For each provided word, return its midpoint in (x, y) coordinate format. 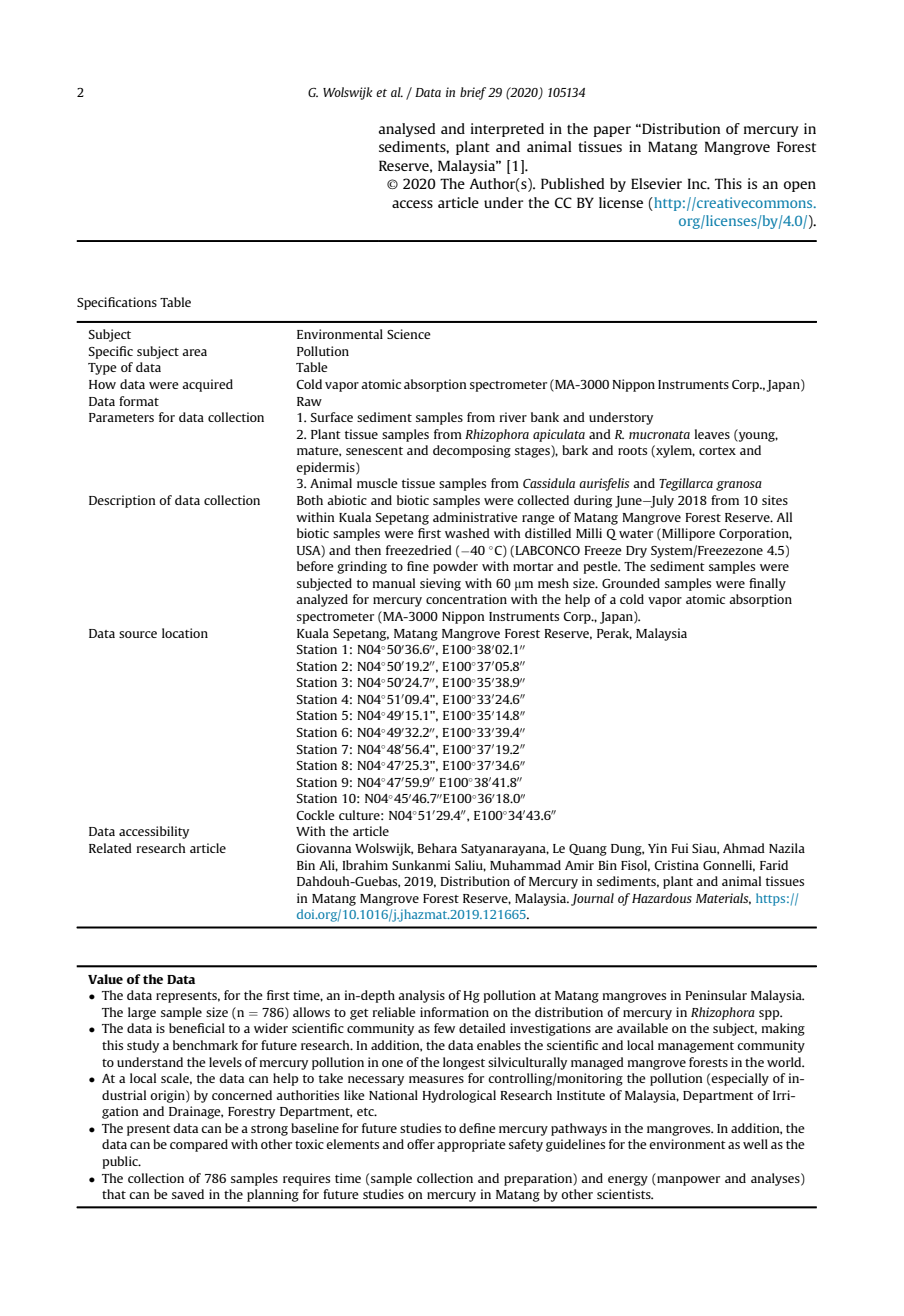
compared (199, 1145)
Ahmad (744, 848)
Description (122, 501)
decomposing (472, 451)
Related (110, 848)
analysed (407, 130)
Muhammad (525, 865)
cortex (717, 451)
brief (473, 93)
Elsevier (656, 183)
